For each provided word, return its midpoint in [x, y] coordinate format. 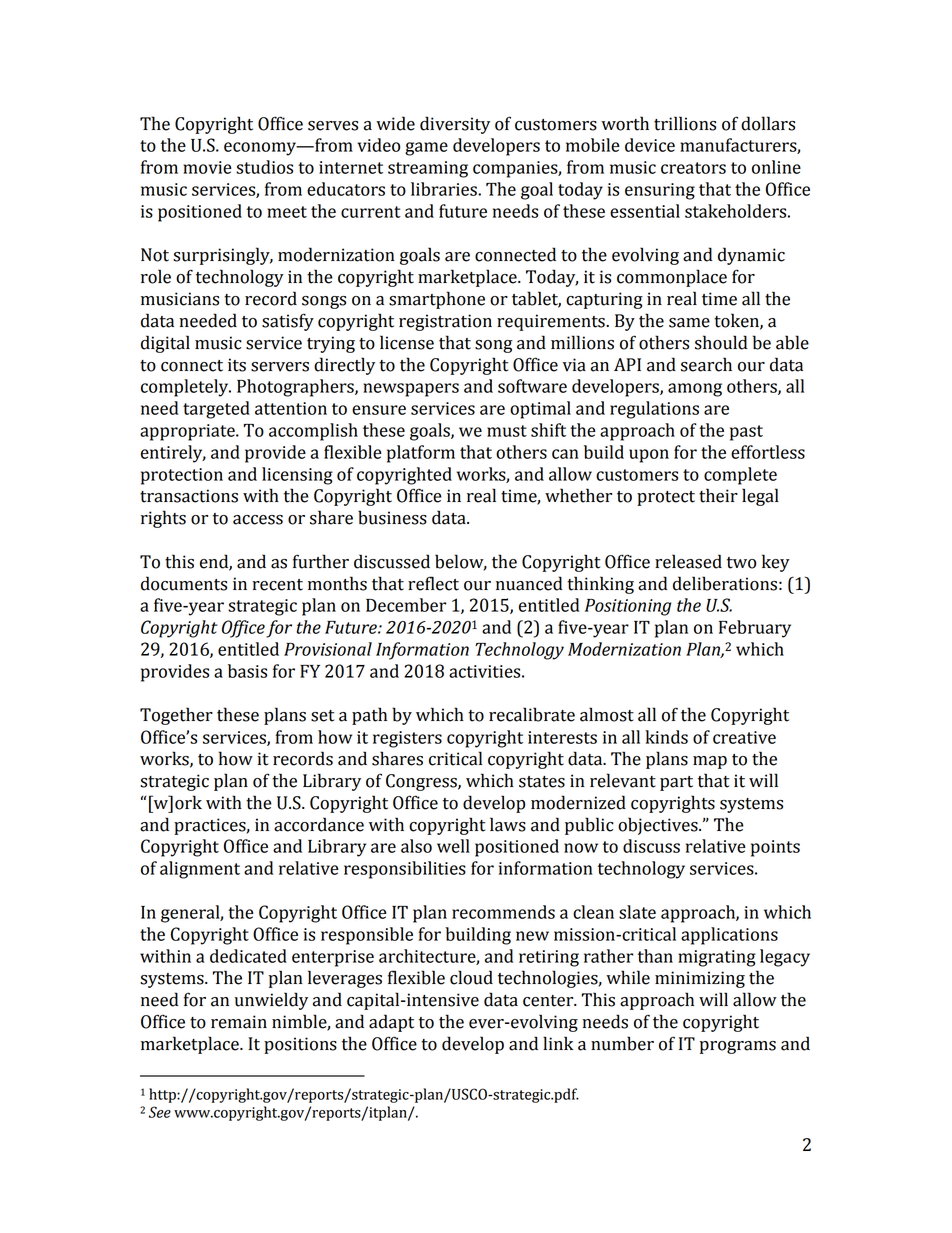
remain [239, 1022]
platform [421, 454]
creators [693, 168]
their [718, 495]
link [558, 1043]
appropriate [188, 432]
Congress [422, 782]
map [710, 762]
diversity [455, 125]
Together [176, 716]
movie [207, 167]
